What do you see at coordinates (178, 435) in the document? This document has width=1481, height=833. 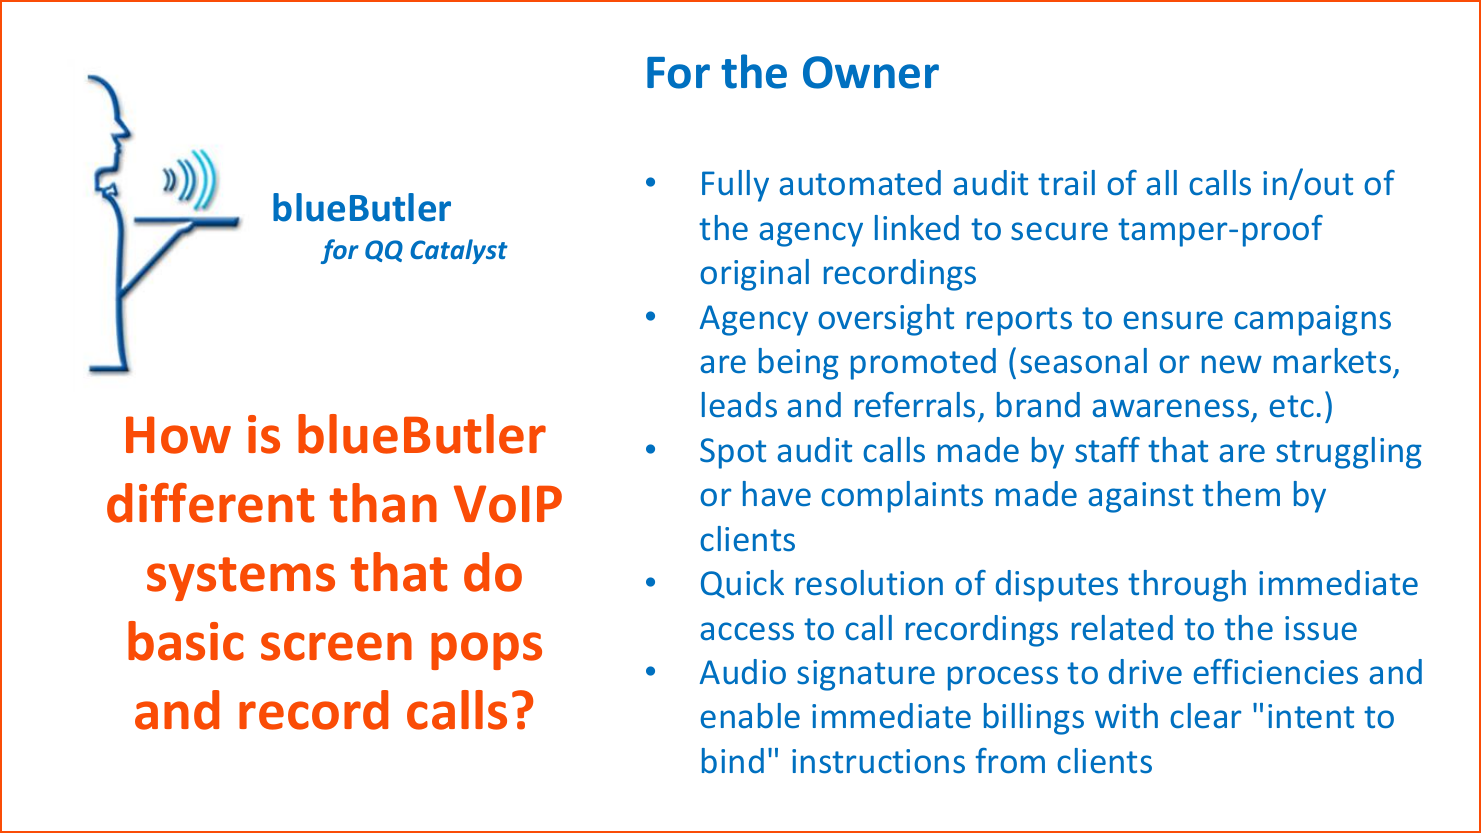 I see `How` at bounding box center [178, 435].
